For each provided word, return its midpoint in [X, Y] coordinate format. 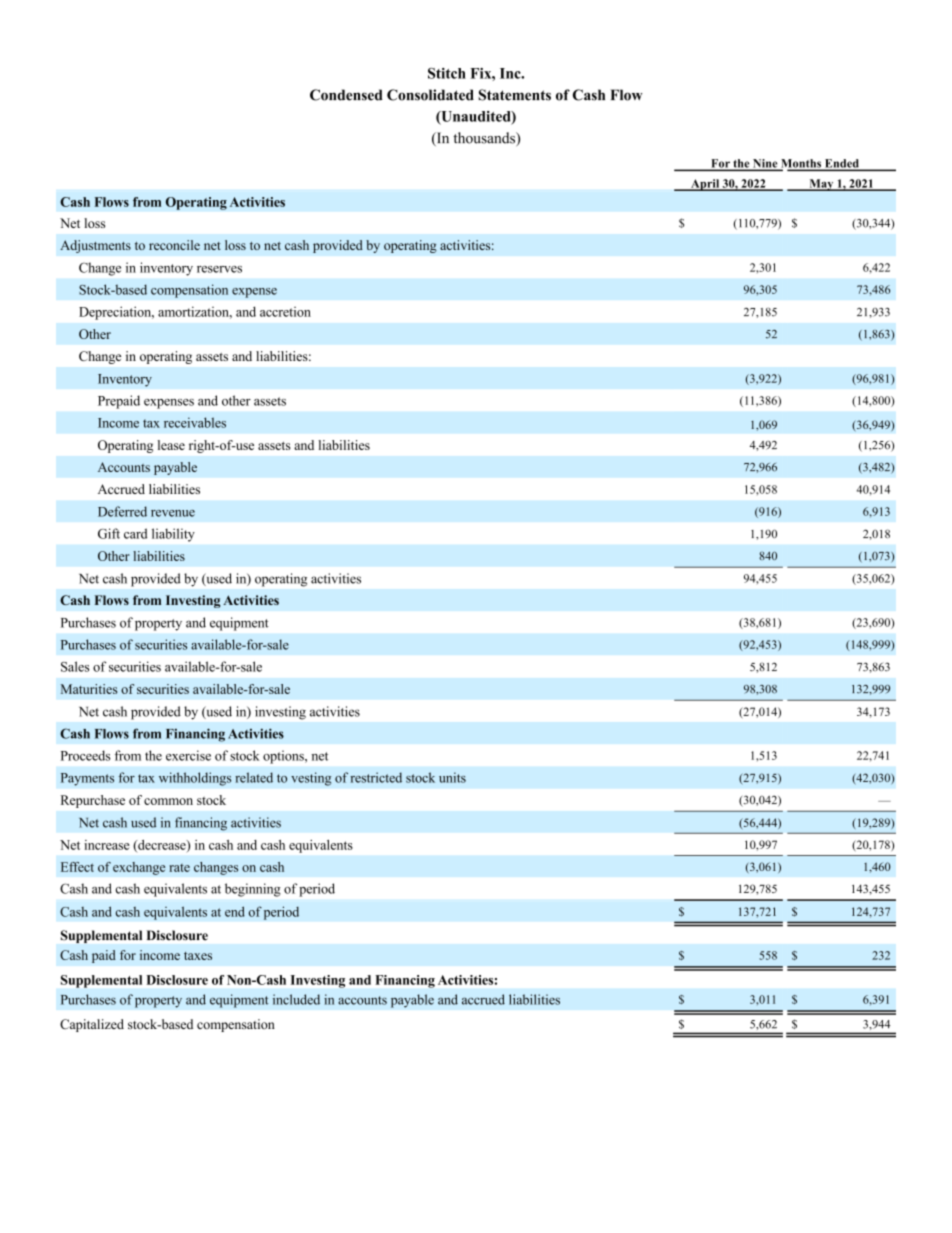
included [296, 999]
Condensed [346, 95]
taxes [198, 956]
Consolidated [430, 95]
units [452, 777]
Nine [765, 164]
